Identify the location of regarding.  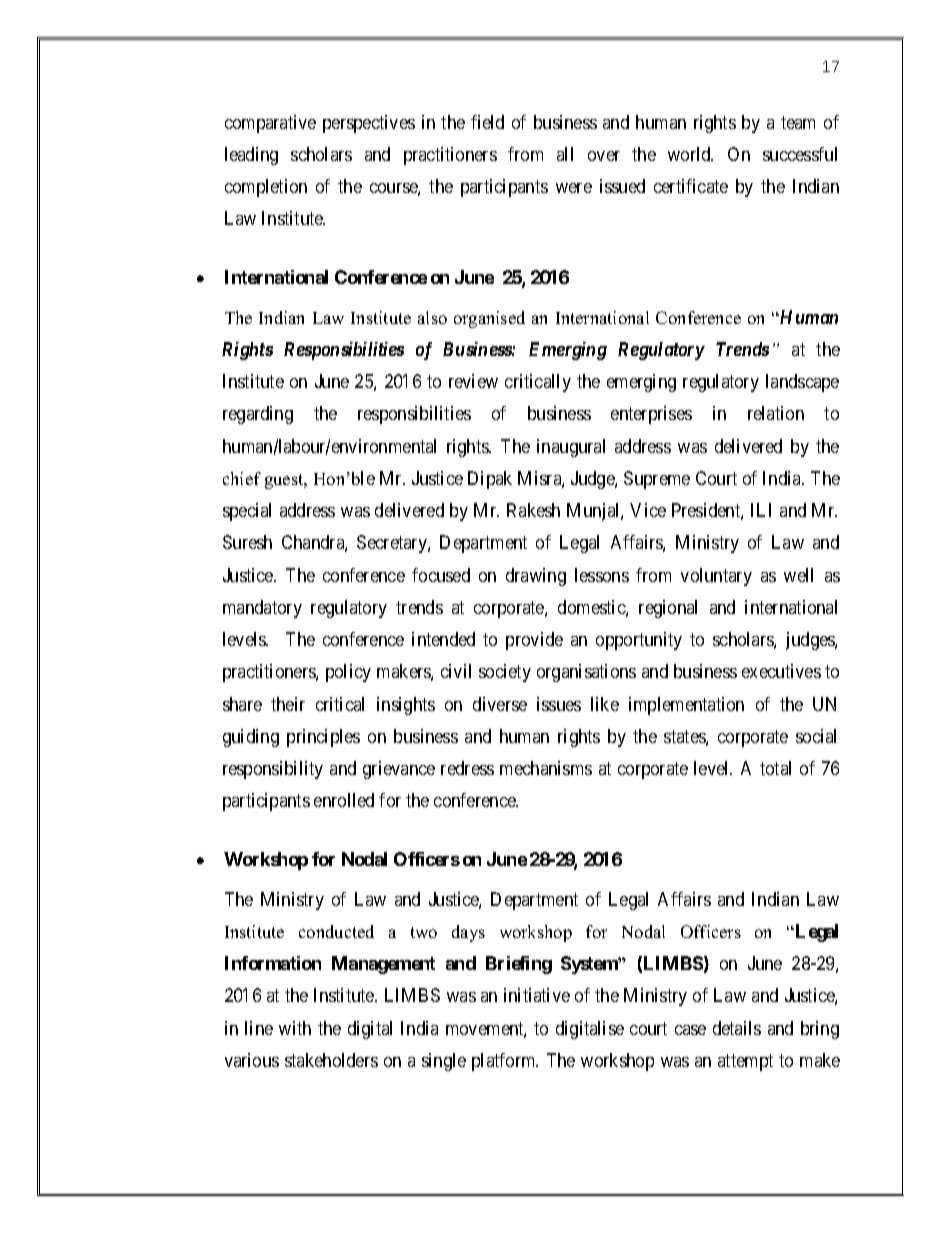
(258, 415).
